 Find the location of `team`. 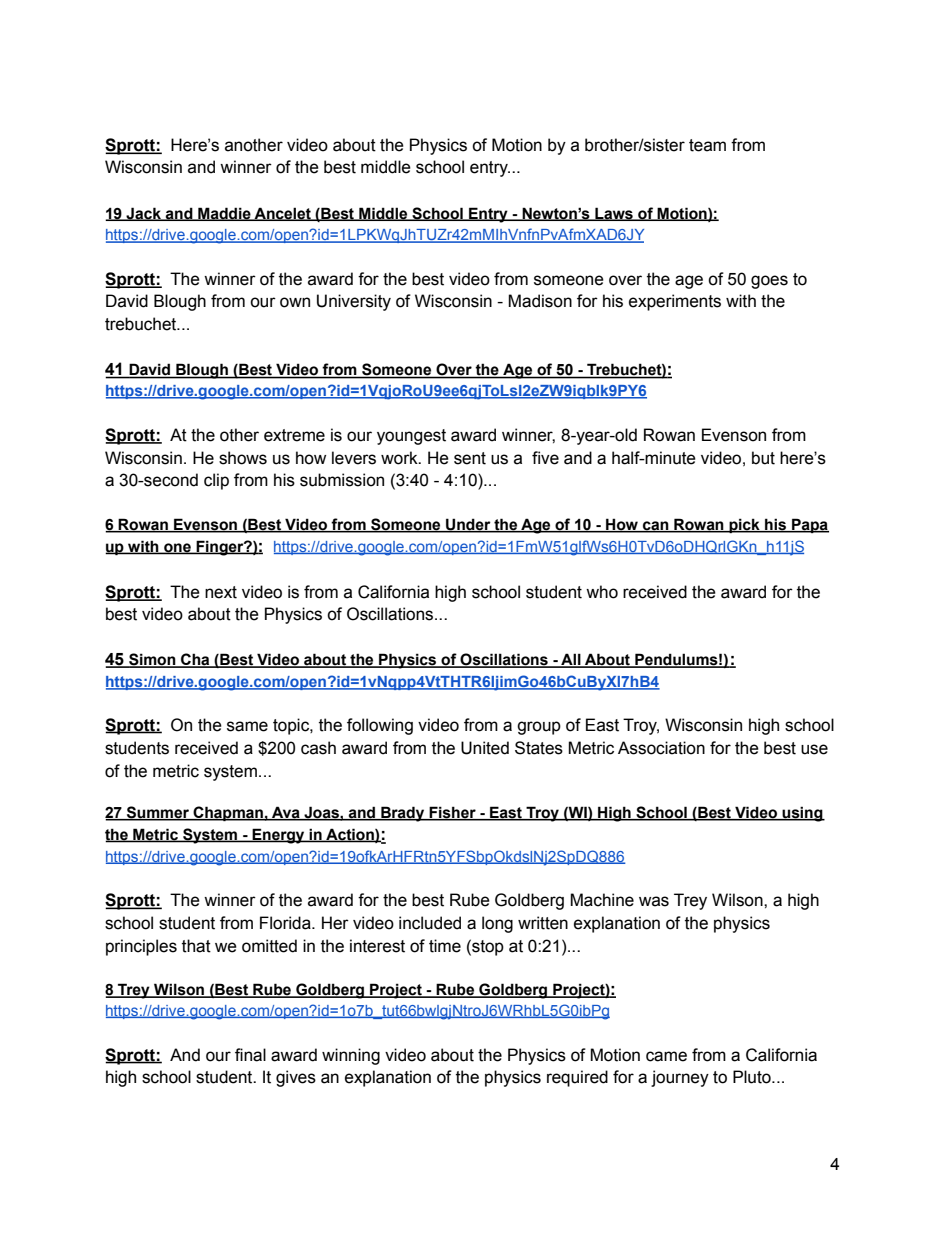

team is located at coordinates (707, 145).
